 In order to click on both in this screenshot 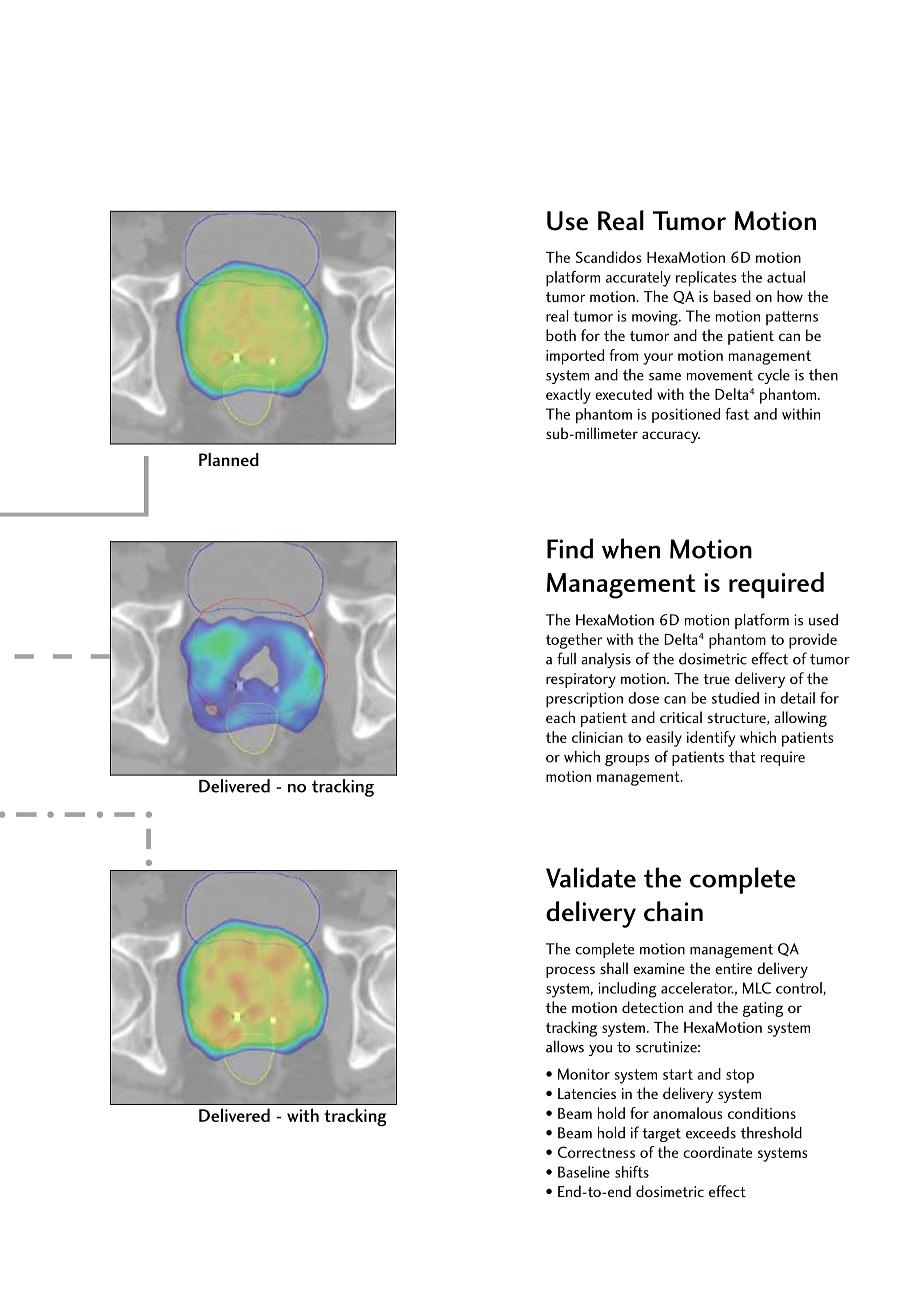, I will do `click(561, 335)`.
